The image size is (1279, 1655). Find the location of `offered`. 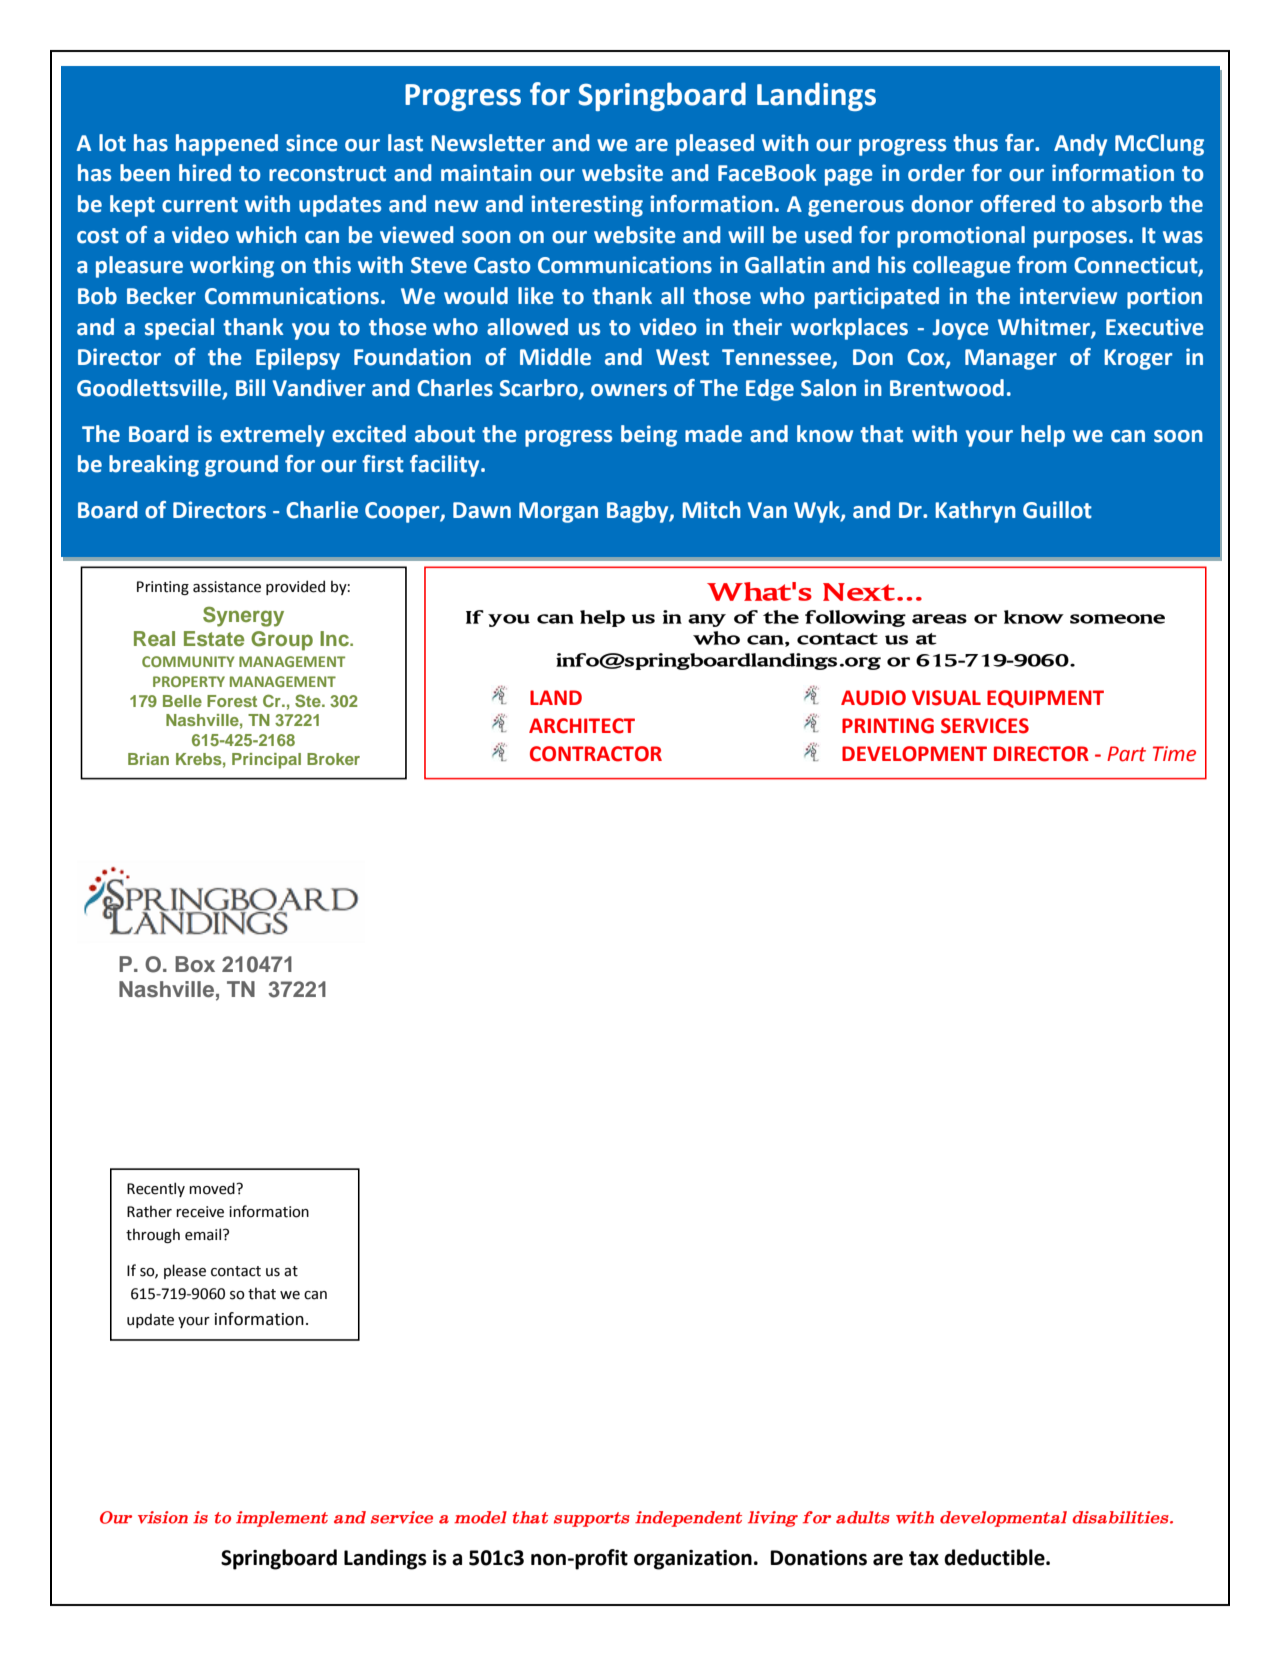

offered is located at coordinates (1017, 204).
